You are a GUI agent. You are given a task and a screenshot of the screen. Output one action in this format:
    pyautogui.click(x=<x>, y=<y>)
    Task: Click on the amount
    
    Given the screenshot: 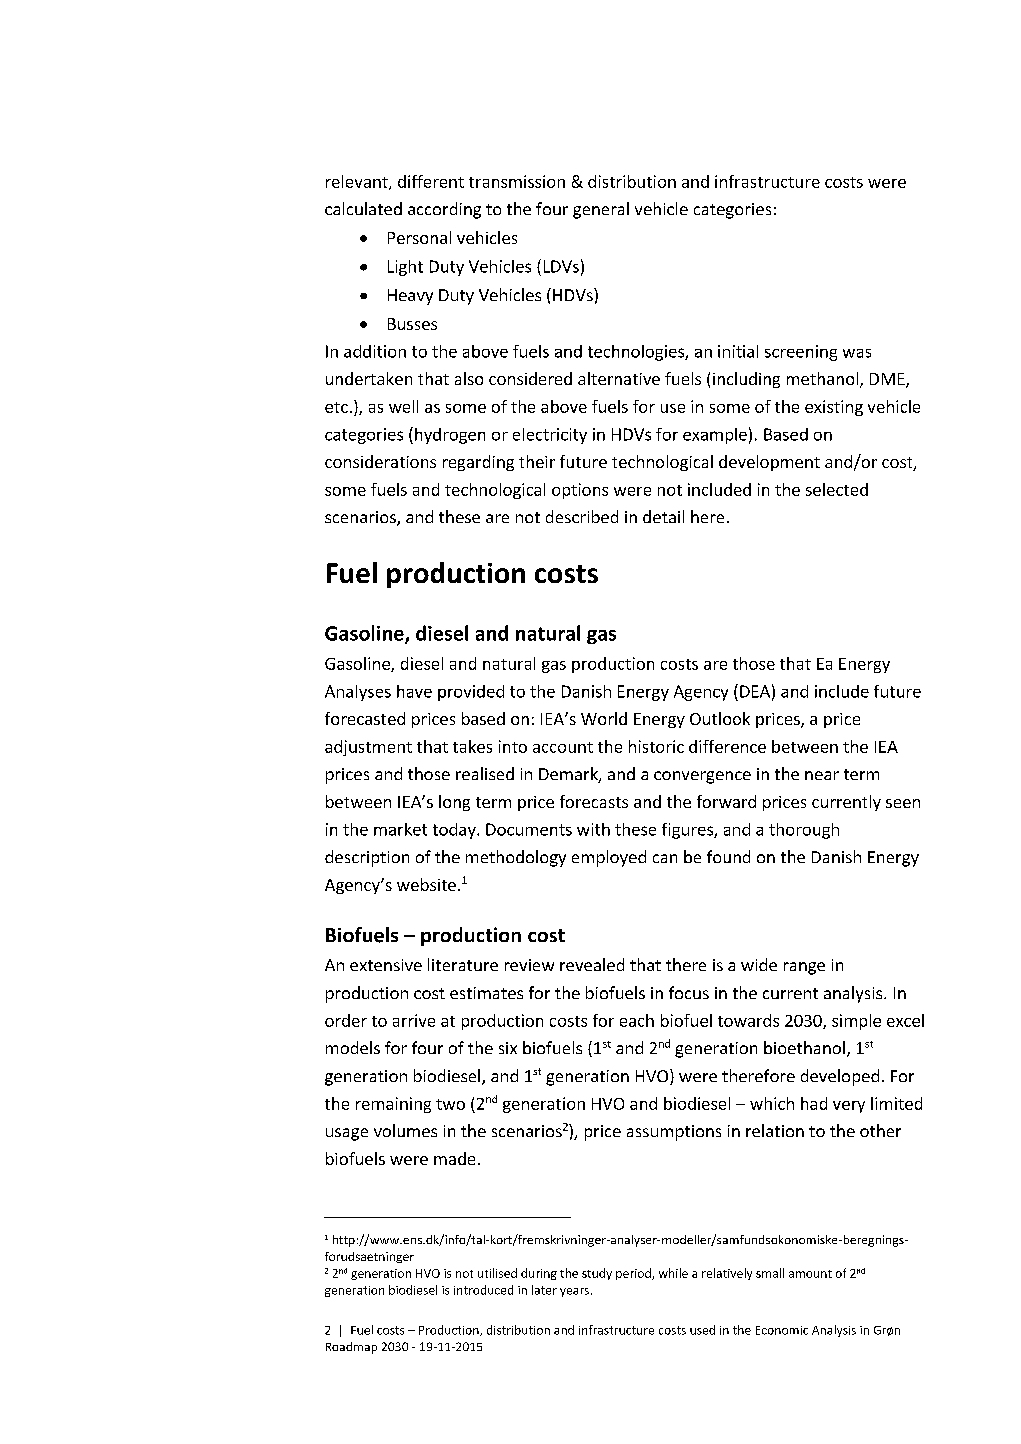 What is the action you would take?
    pyautogui.click(x=810, y=1274)
